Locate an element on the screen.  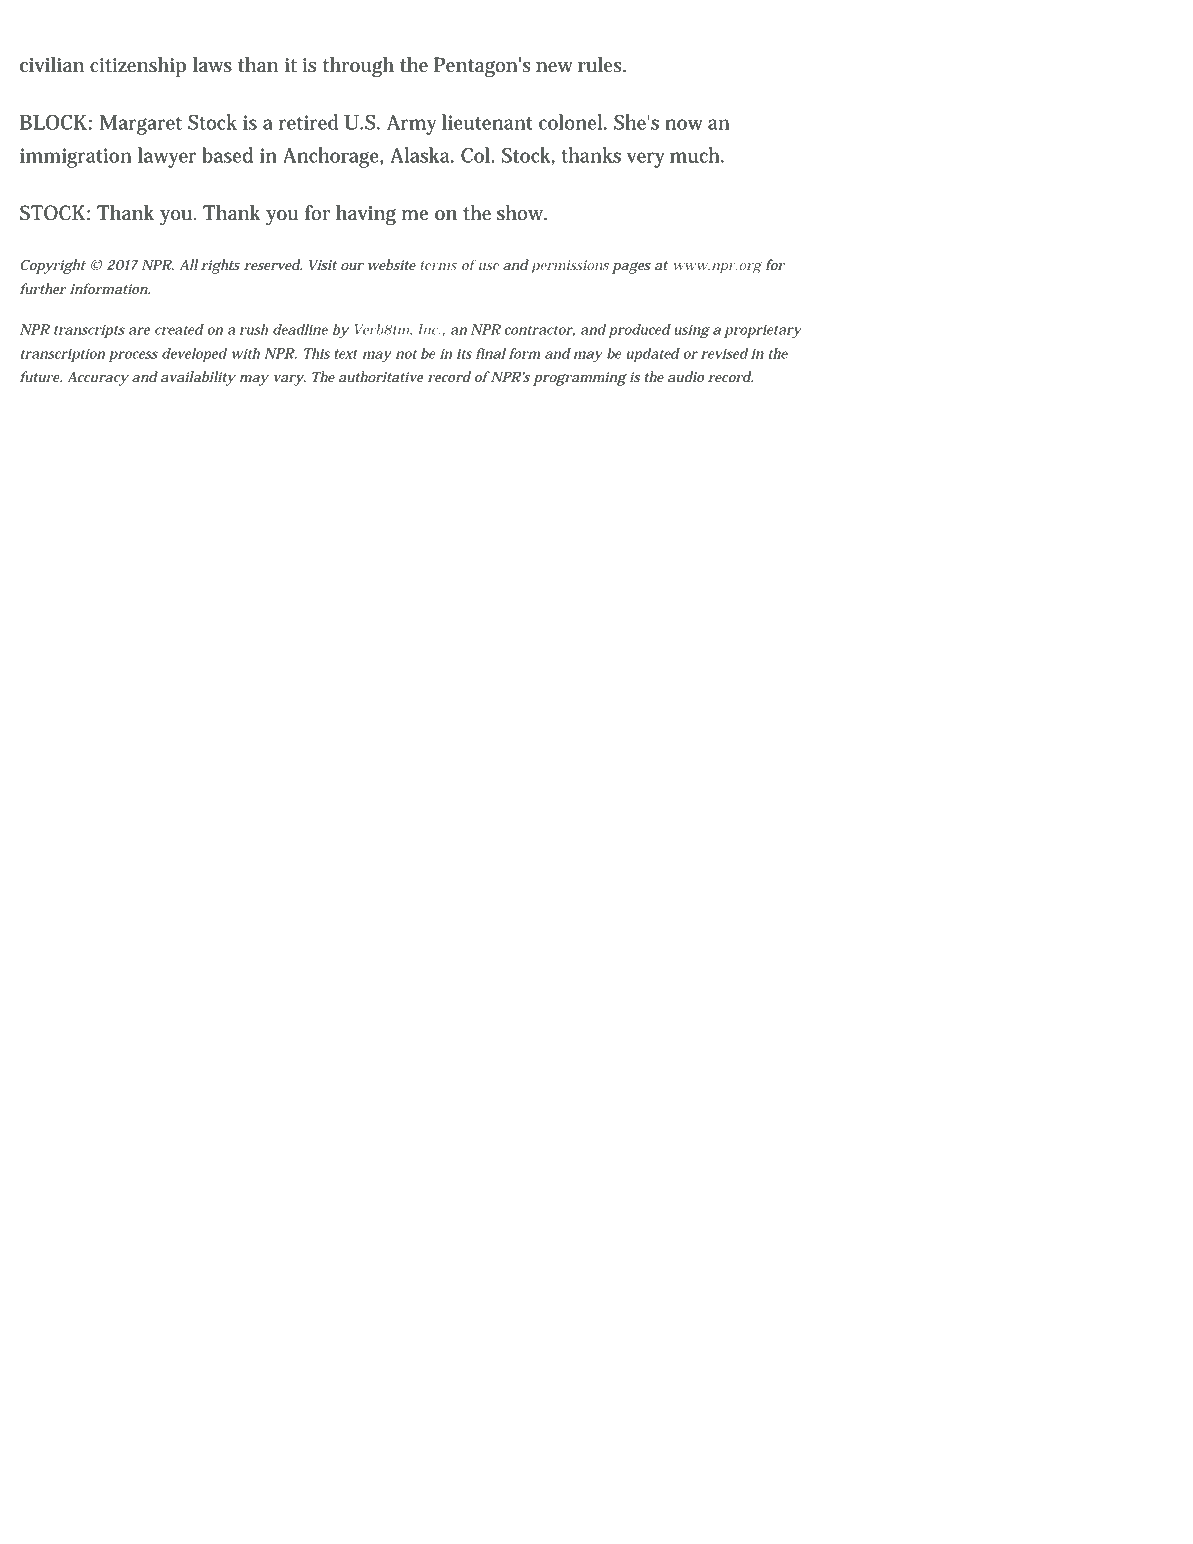
Accuracy is located at coordinates (98, 378).
